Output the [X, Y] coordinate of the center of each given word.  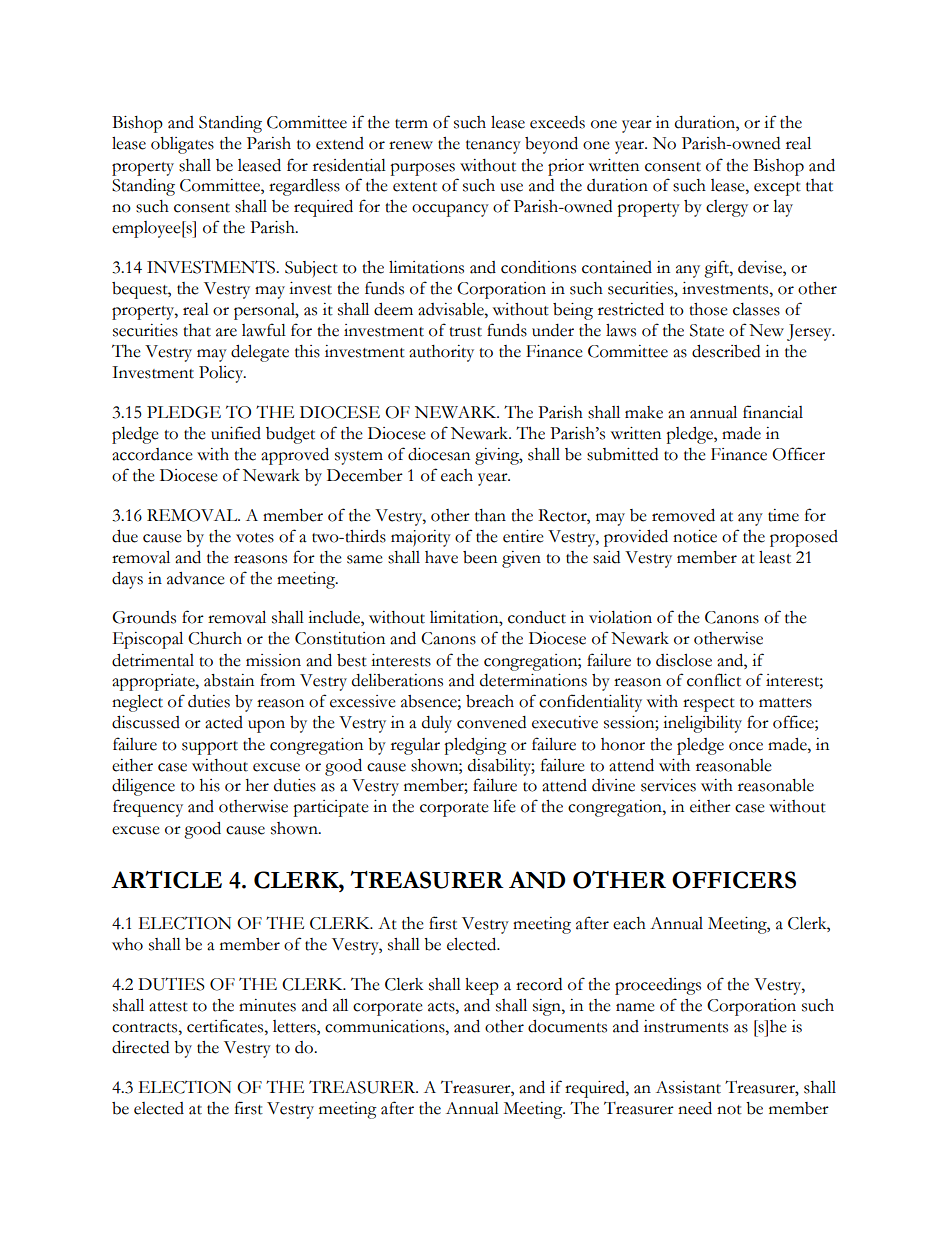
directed [140, 1047]
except [777, 189]
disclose [684, 660]
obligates [182, 145]
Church [215, 638]
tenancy [493, 147]
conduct [537, 617]
